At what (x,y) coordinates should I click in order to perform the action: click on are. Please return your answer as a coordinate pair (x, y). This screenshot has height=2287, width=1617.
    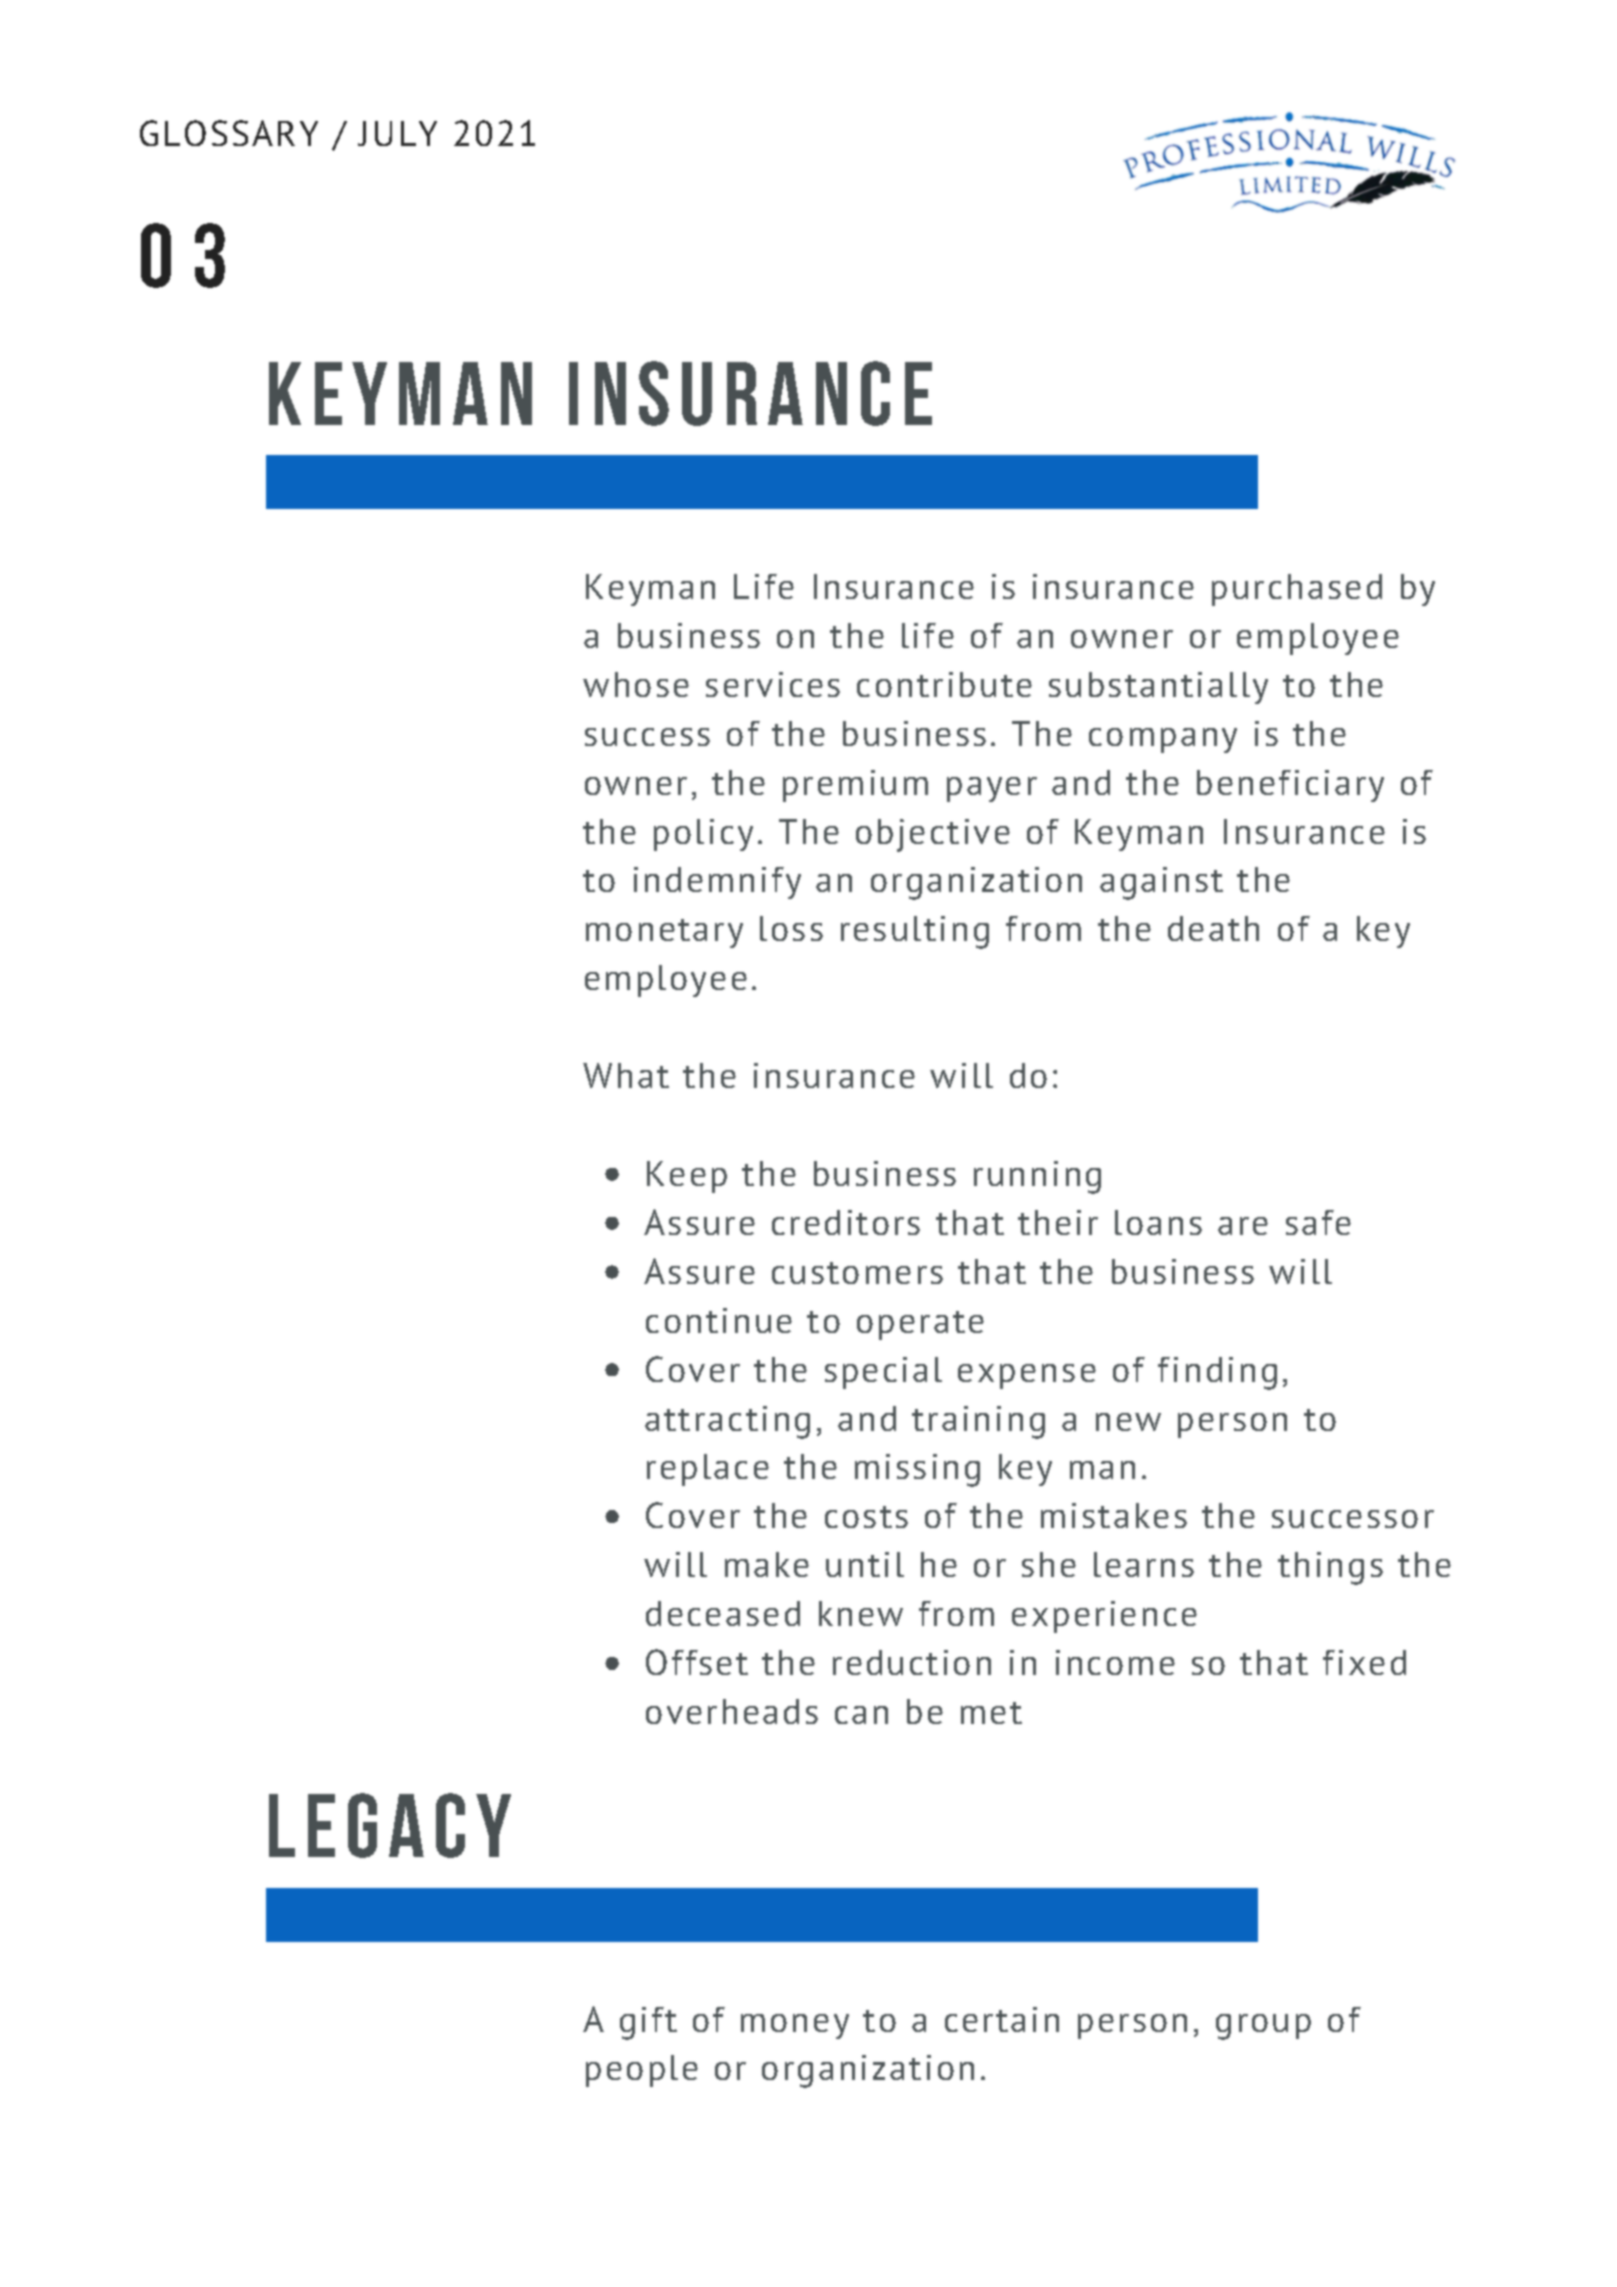
    Looking at the image, I should click on (1243, 1226).
